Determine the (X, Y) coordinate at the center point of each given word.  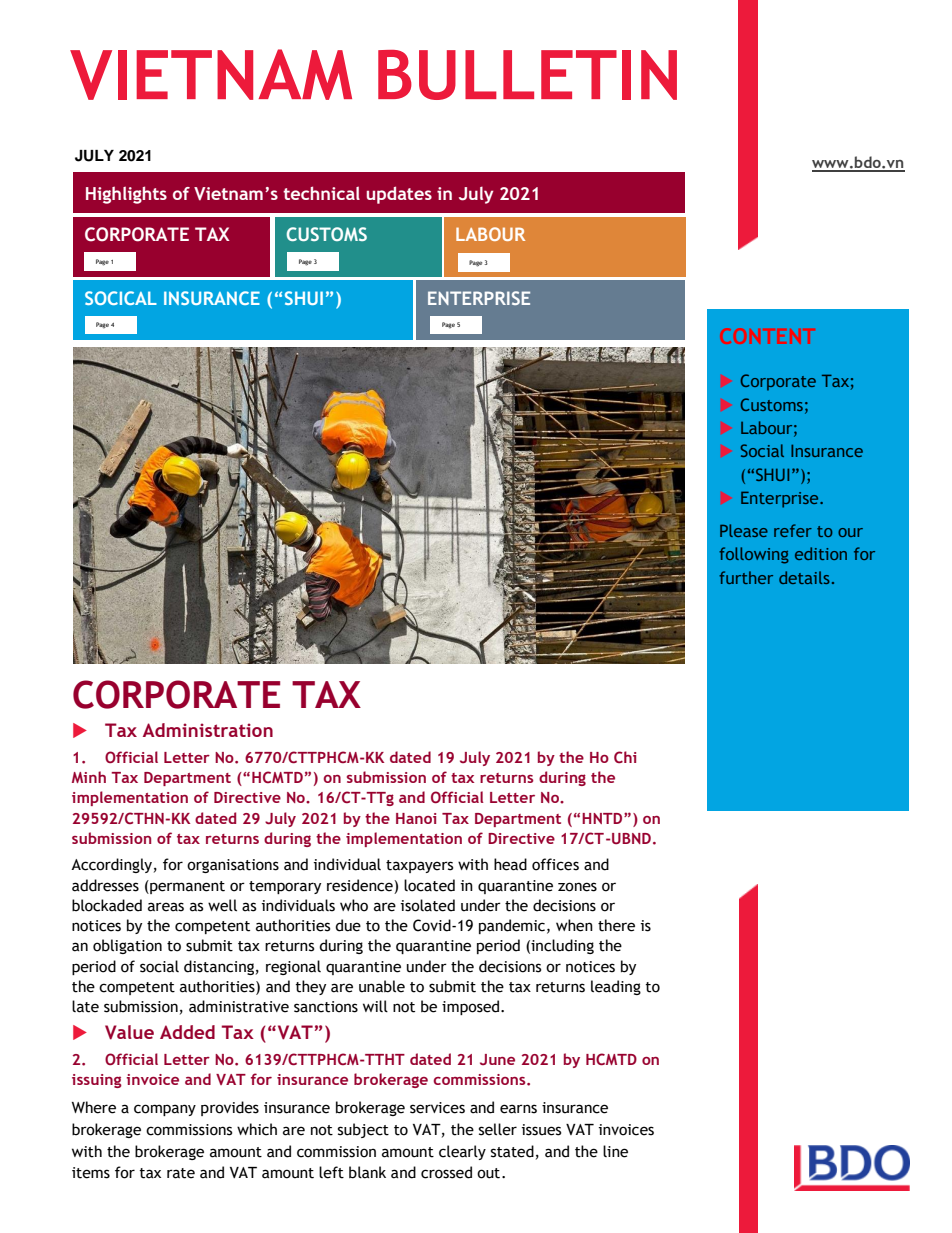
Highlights (126, 195)
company (165, 1110)
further (746, 577)
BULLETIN (527, 75)
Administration (208, 730)
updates (399, 195)
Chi (625, 757)
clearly (462, 1152)
